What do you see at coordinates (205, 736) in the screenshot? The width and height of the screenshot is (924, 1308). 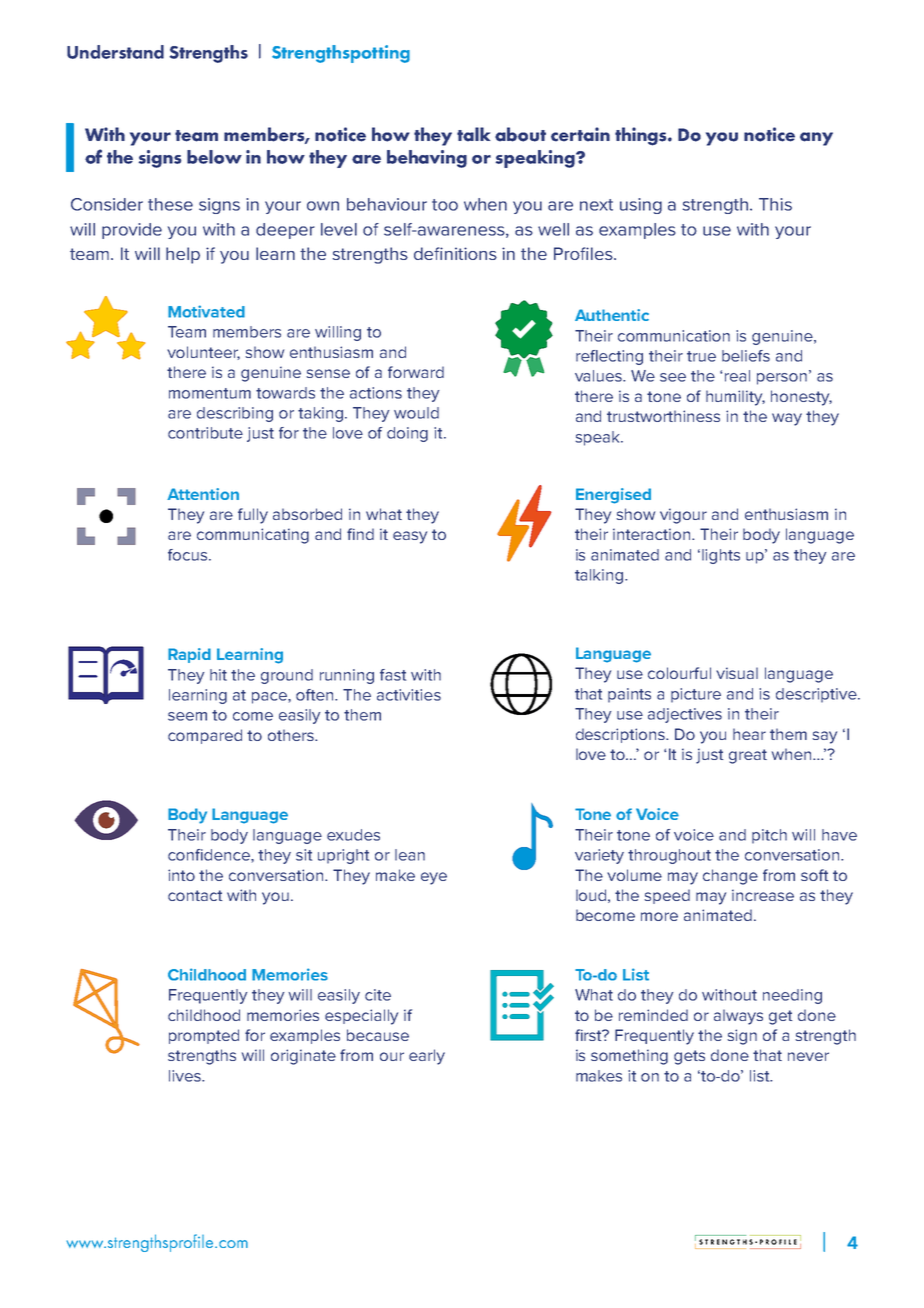 I see `compared` at bounding box center [205, 736].
